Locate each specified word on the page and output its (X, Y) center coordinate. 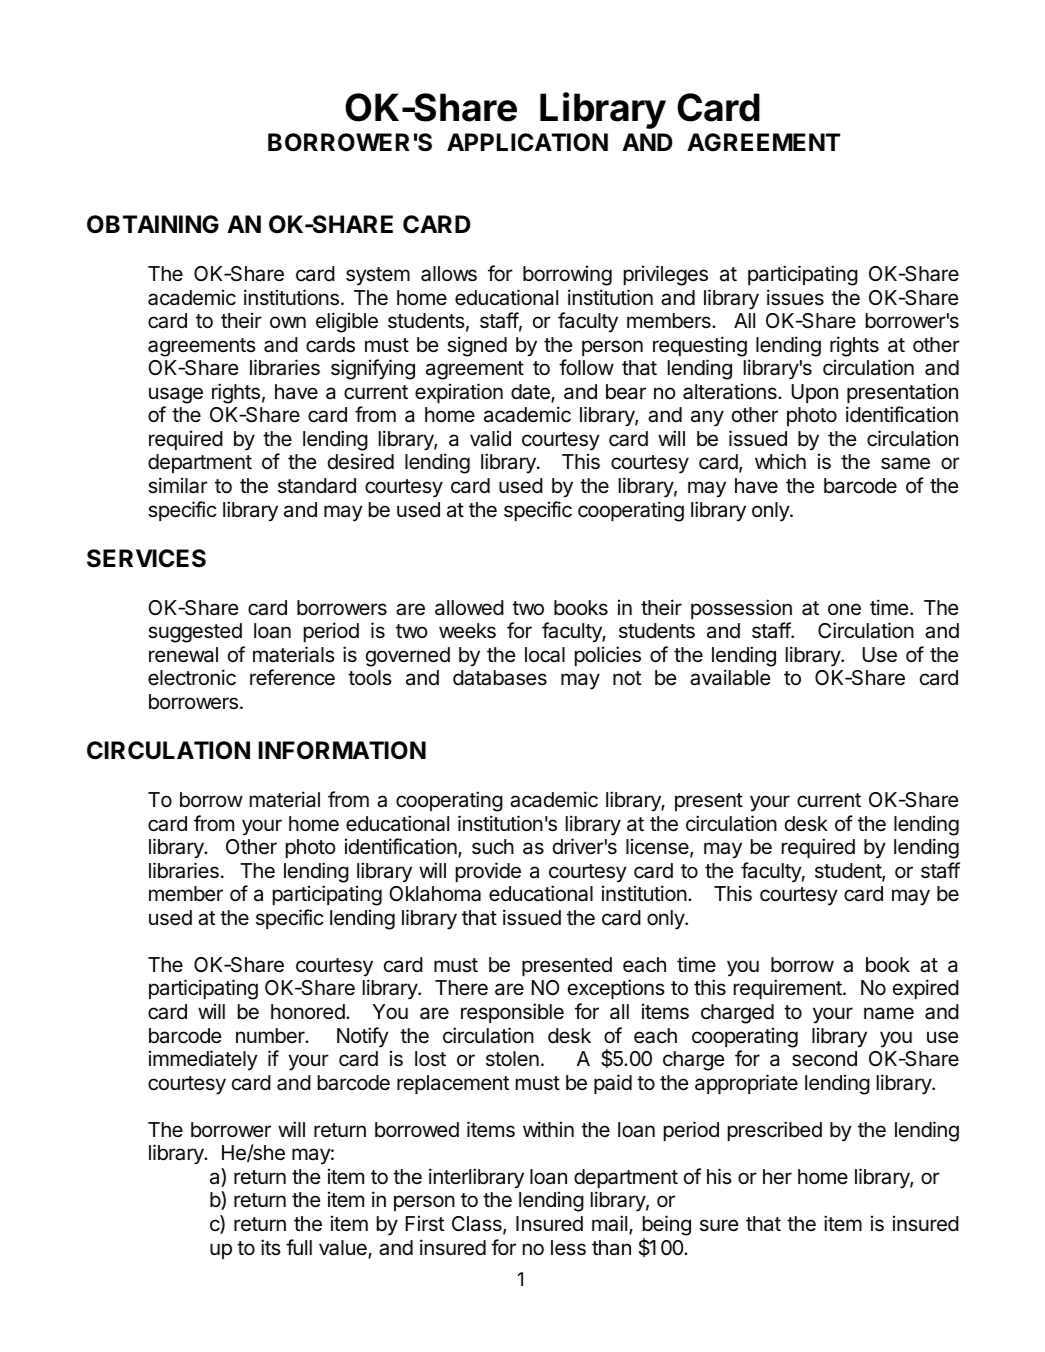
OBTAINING (153, 224)
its (271, 1247)
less (568, 1248)
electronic (192, 677)
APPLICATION (527, 142)
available (730, 677)
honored (308, 1012)
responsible (512, 1013)
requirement (789, 989)
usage (176, 395)
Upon (815, 393)
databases (500, 678)
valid (490, 438)
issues (795, 297)
